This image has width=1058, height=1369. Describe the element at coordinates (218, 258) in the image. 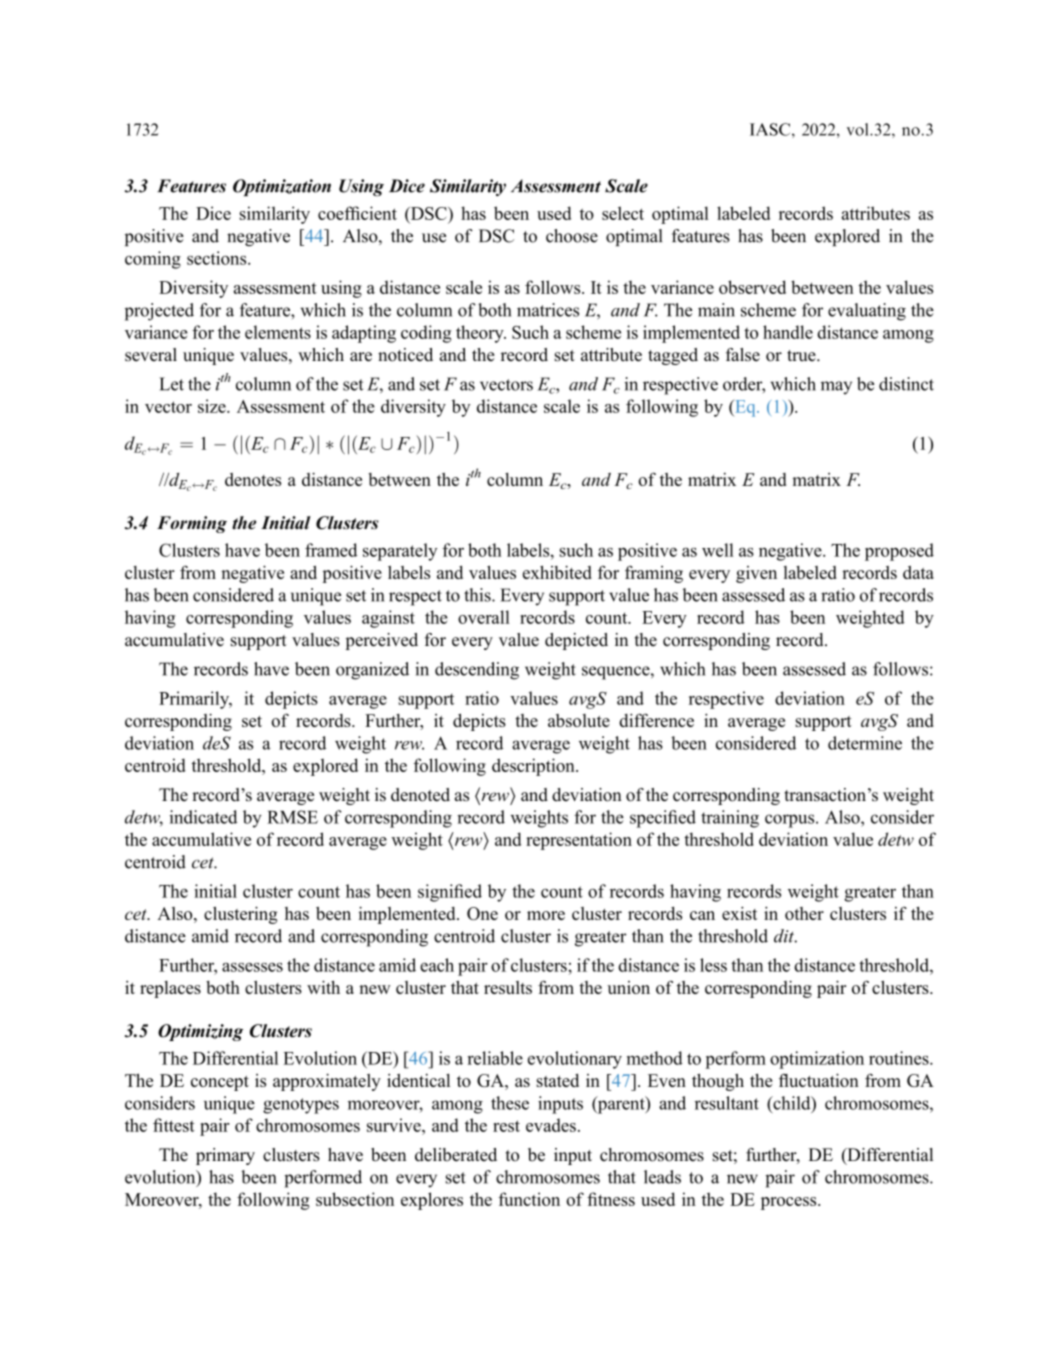

I see `sections` at that location.
